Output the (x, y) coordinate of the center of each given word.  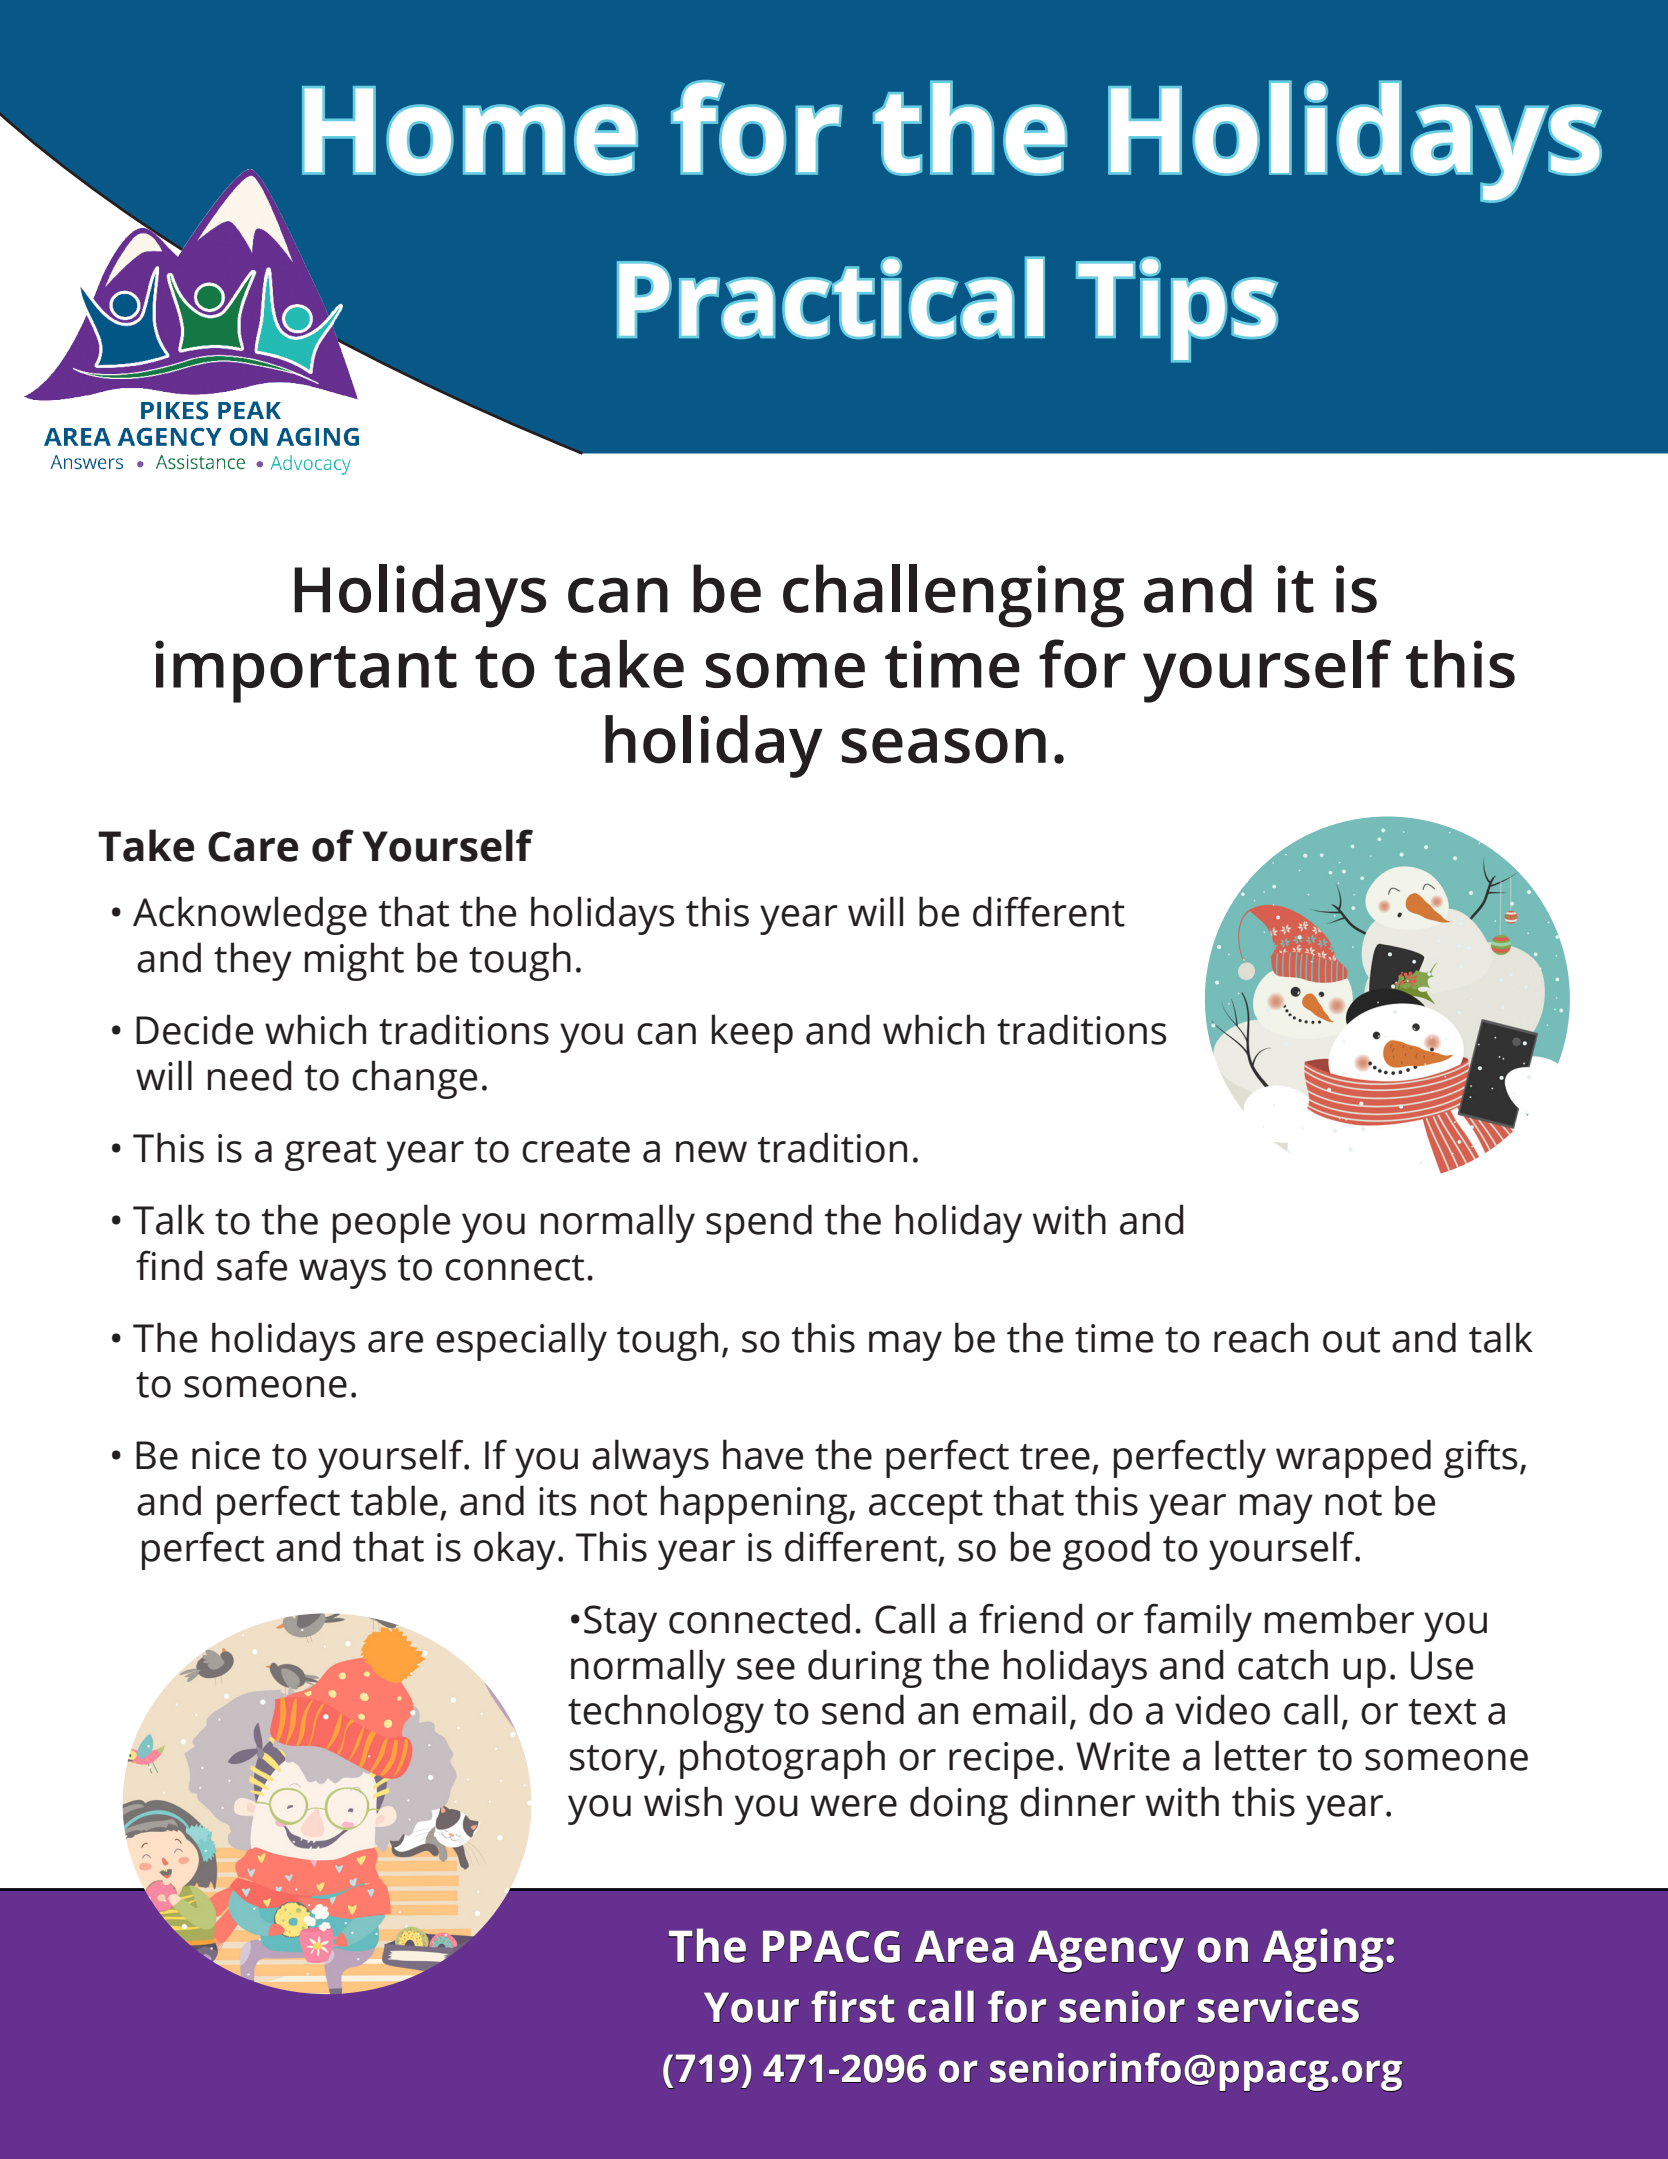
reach (1261, 1337)
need (250, 1075)
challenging (953, 596)
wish (683, 1801)
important (306, 671)
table (394, 1500)
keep (752, 1033)
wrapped (1353, 1458)
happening (755, 1504)
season (944, 746)
